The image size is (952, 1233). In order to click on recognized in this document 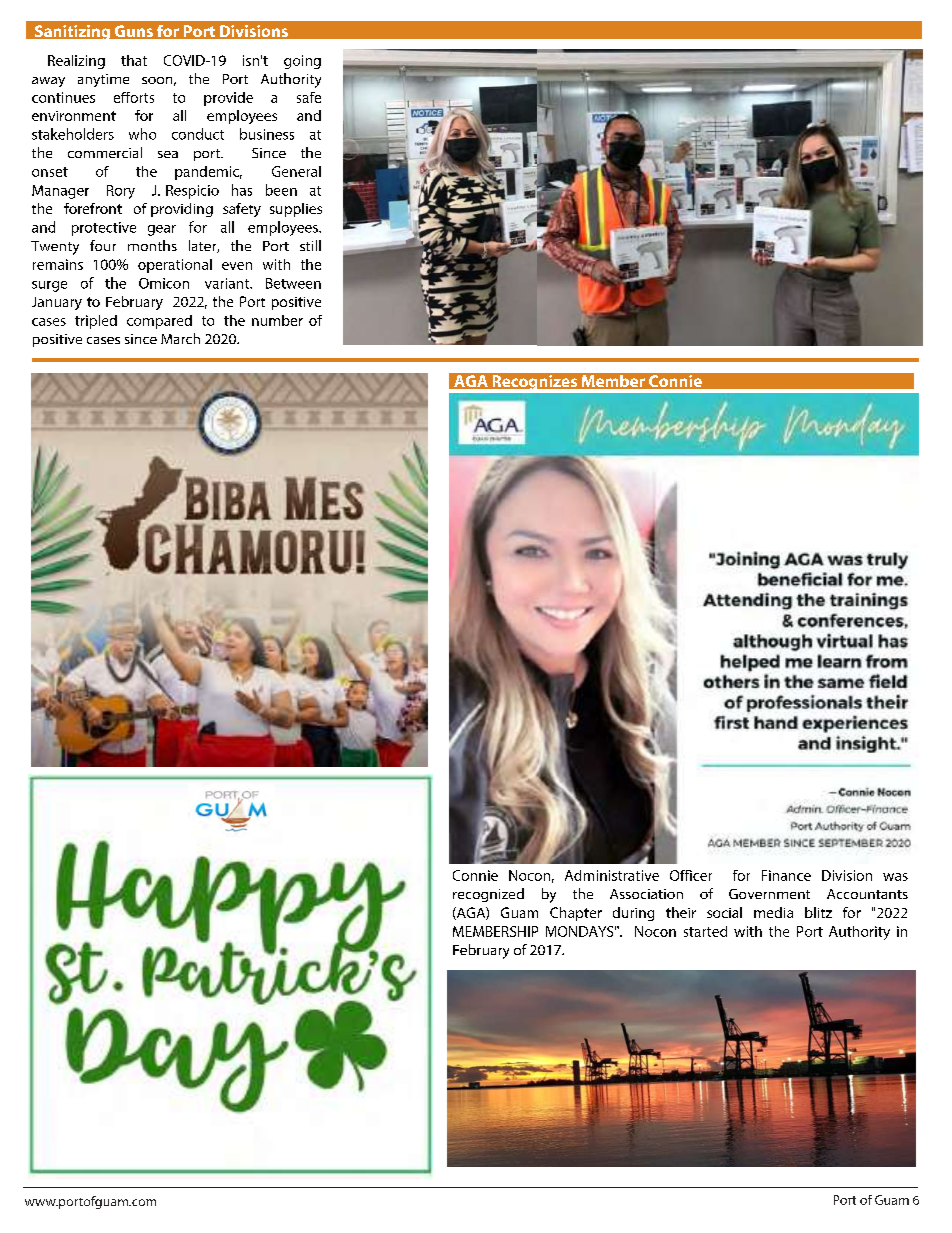, I will do `click(488, 895)`.
